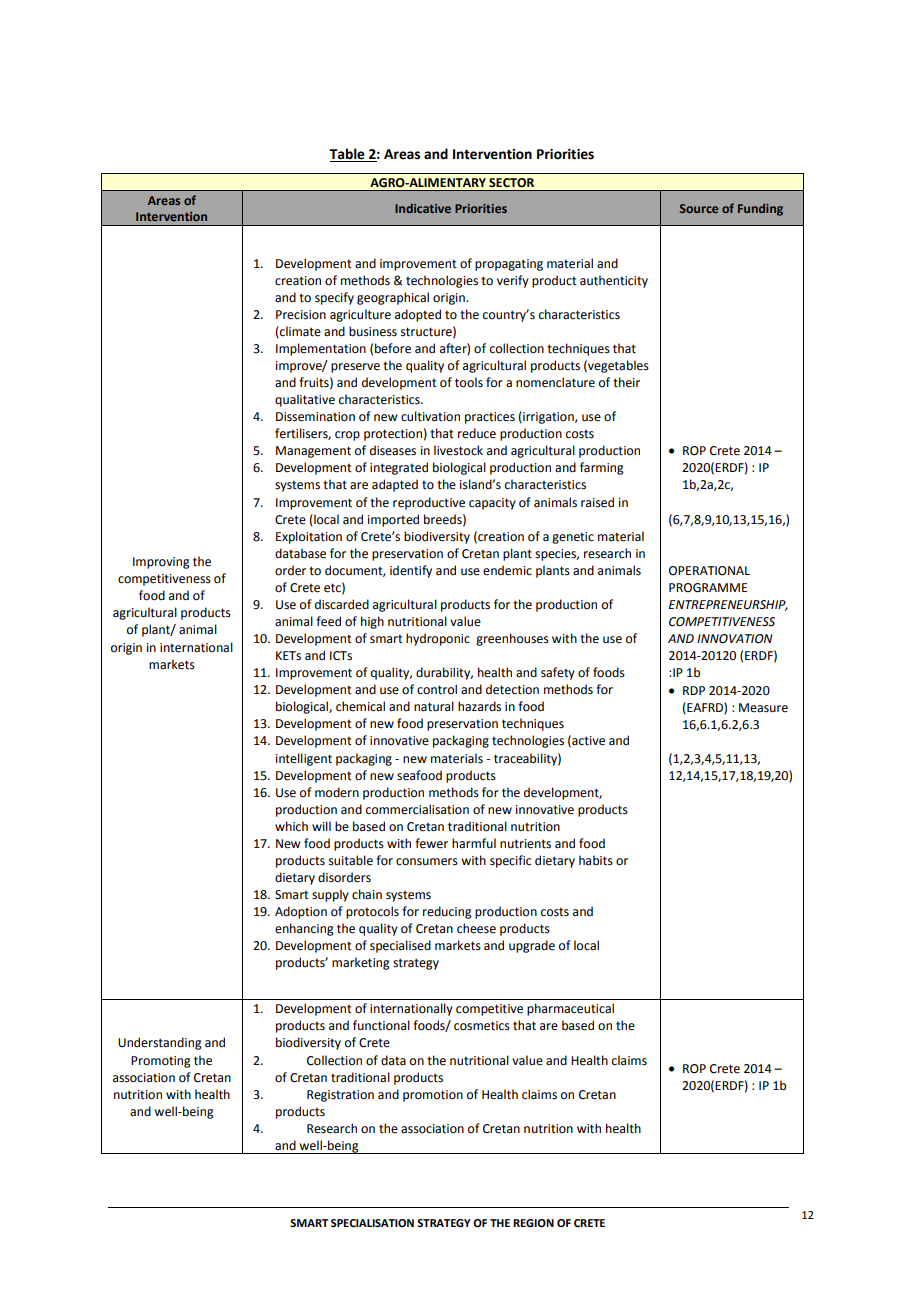 The image size is (924, 1308). What do you see at coordinates (728, 605) in the page?
I see `ENTREPRENEURSHIP` at bounding box center [728, 605].
